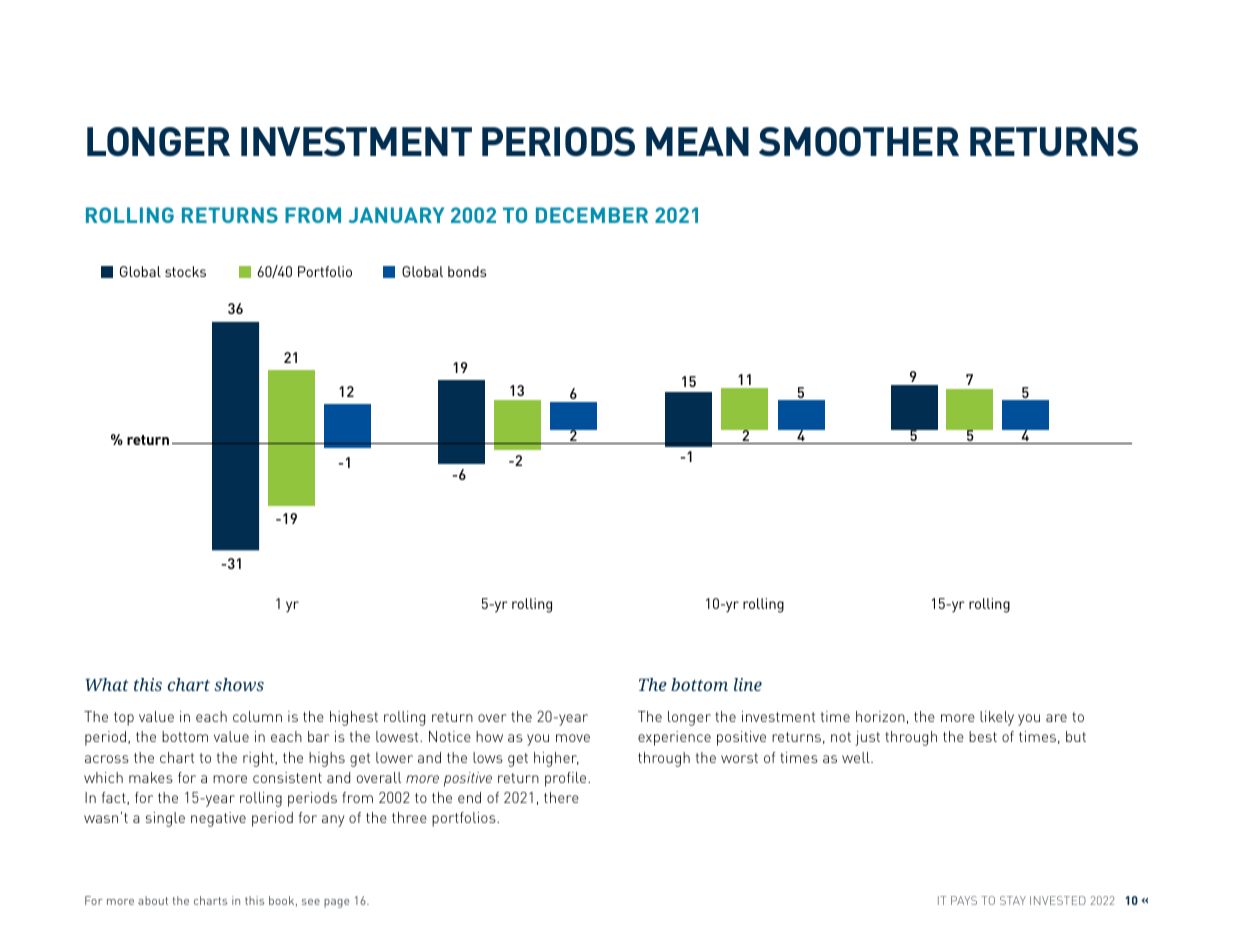 The height and width of the image is (952, 1233). Describe the element at coordinates (748, 684) in the image. I see `line` at that location.
